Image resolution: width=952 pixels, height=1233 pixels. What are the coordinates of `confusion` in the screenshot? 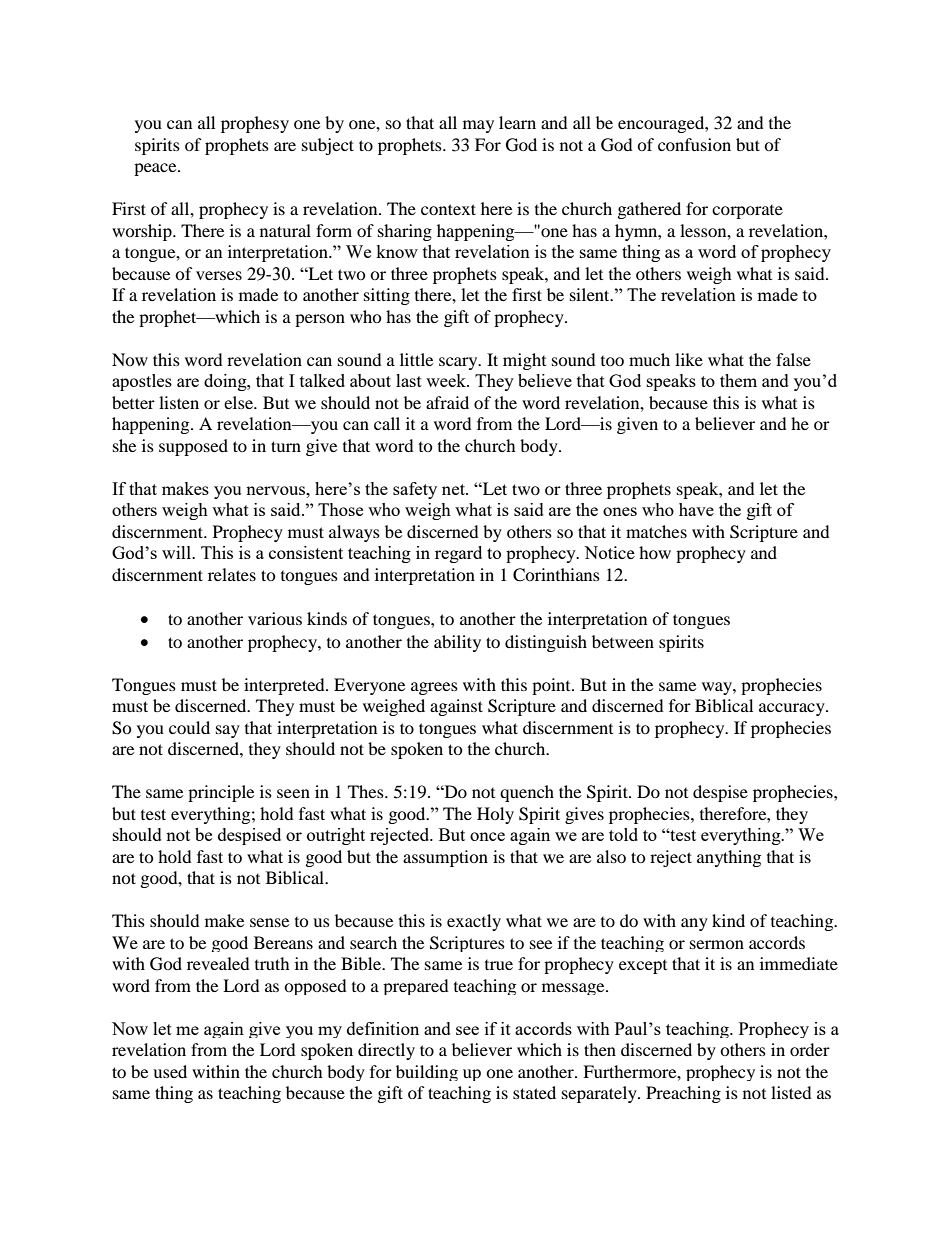 It's located at (694, 144).
